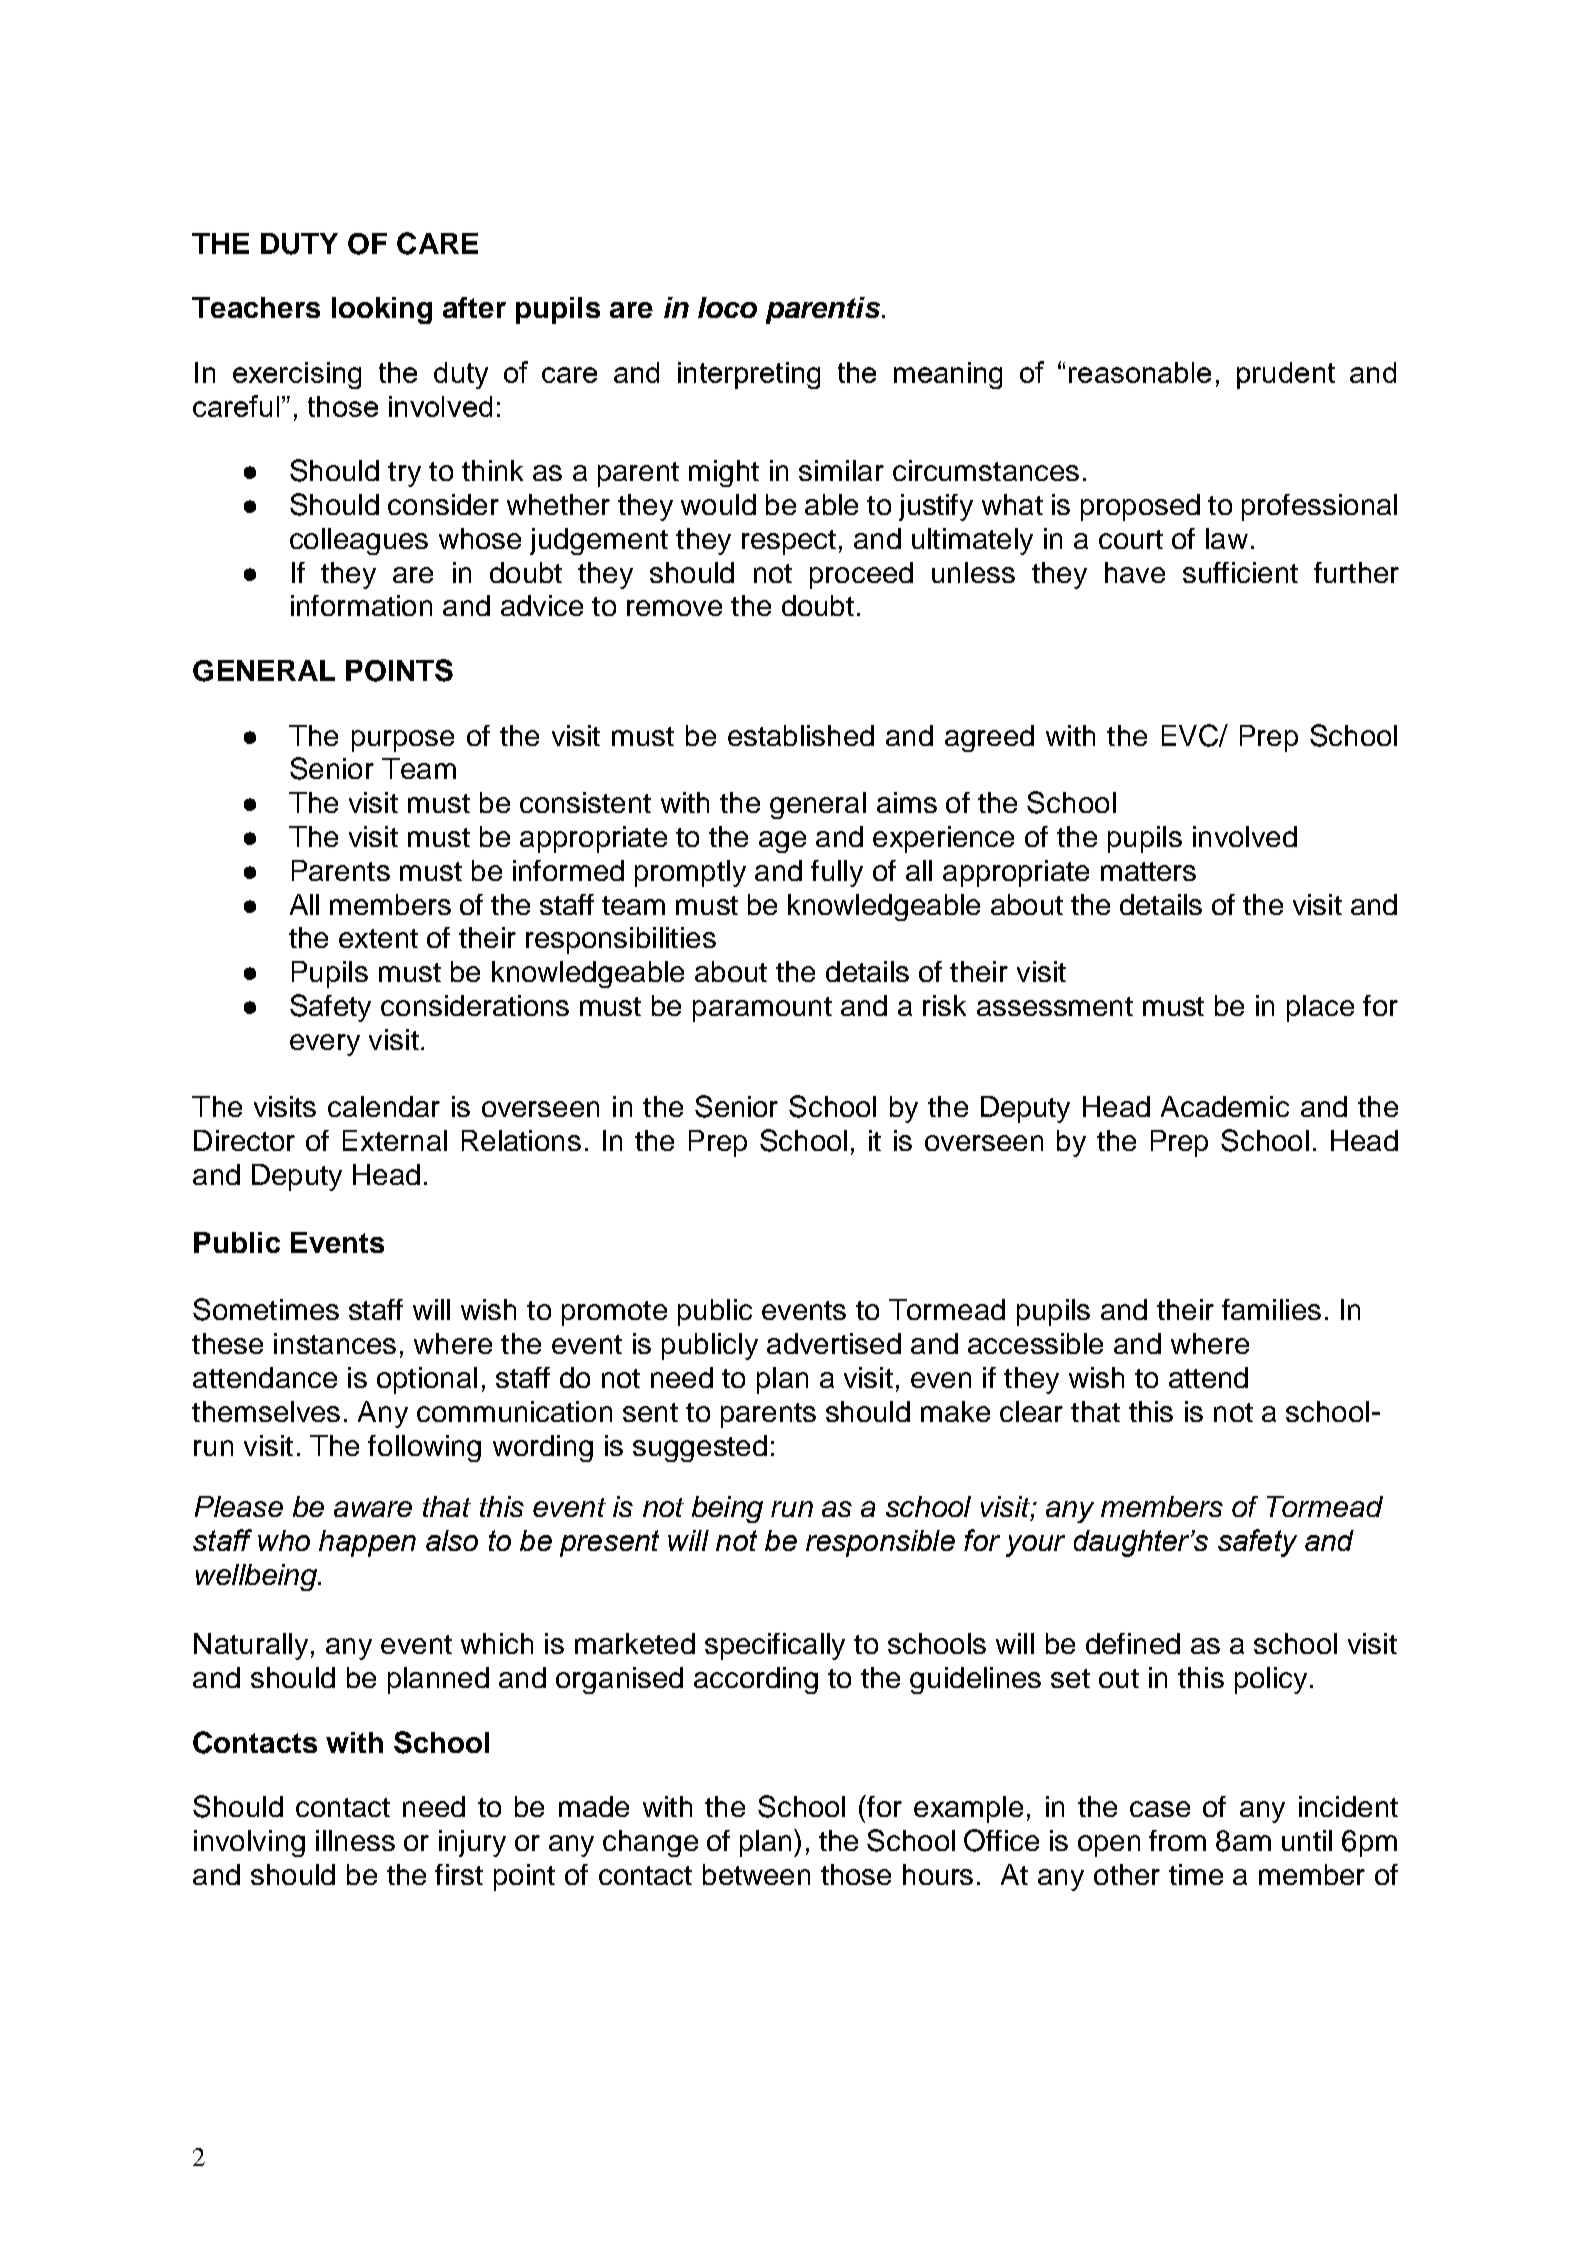 Image resolution: width=1591 pixels, height=2250 pixels. I want to click on from, so click(1177, 1840).
